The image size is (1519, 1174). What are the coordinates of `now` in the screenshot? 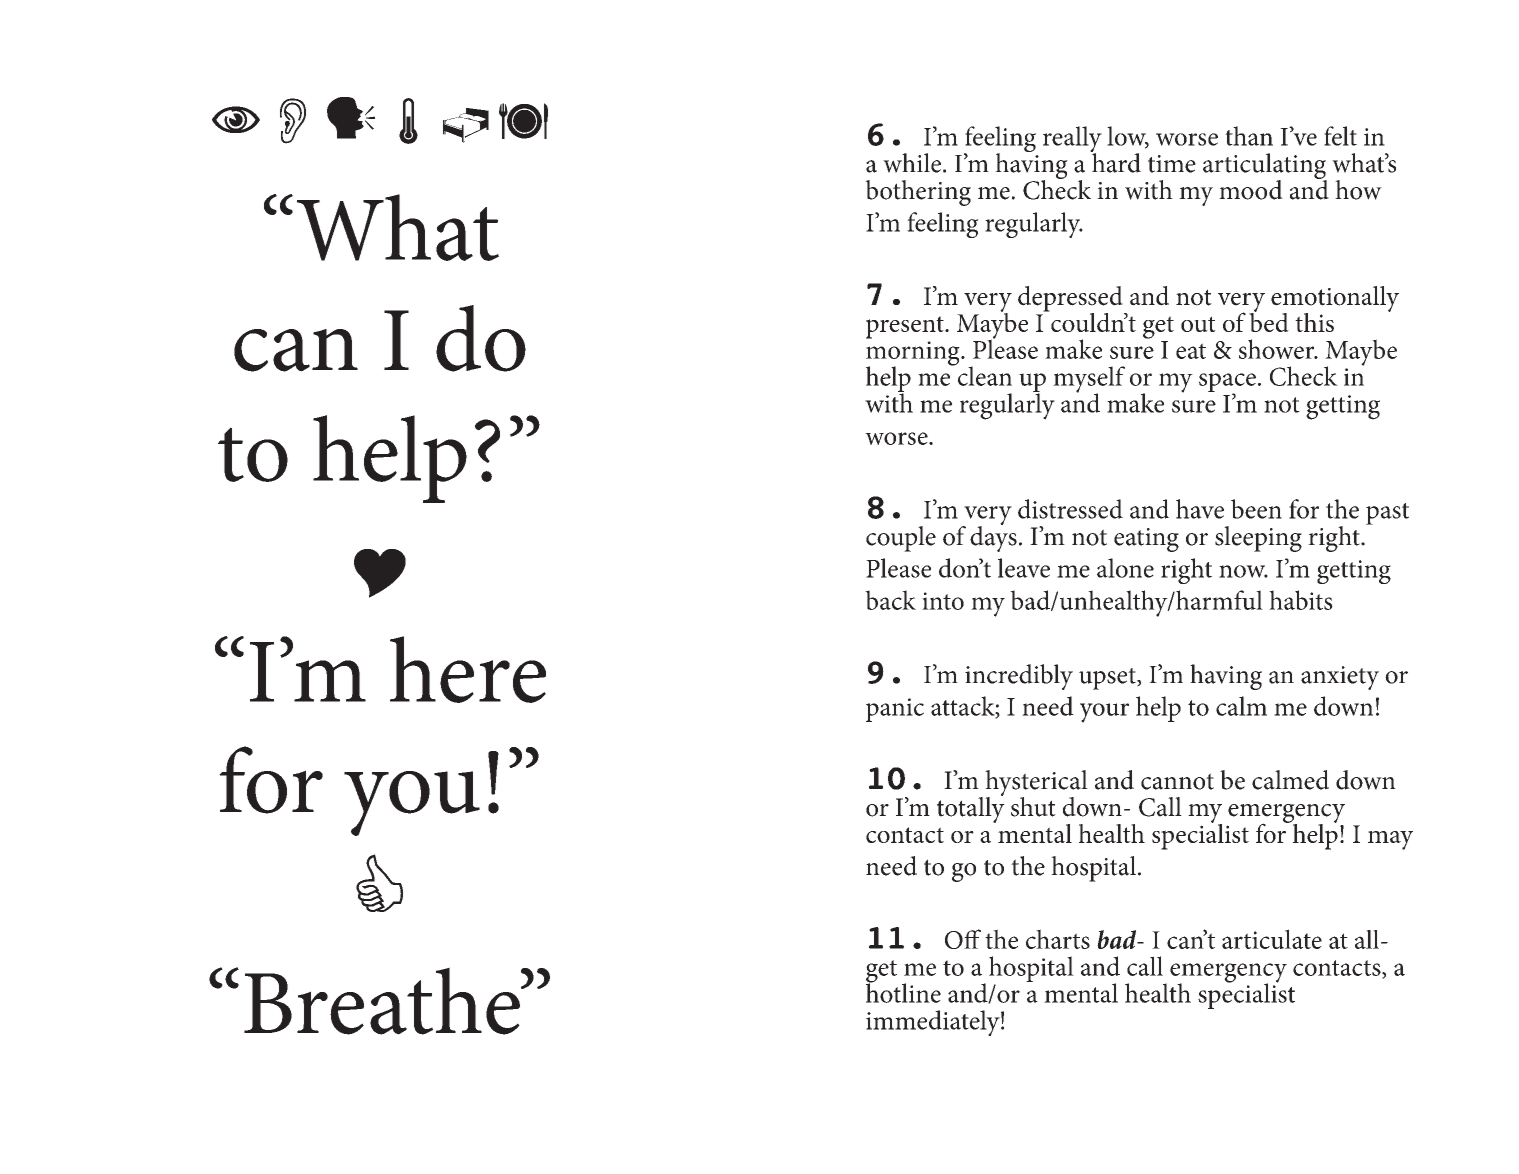 It's located at (1243, 571).
